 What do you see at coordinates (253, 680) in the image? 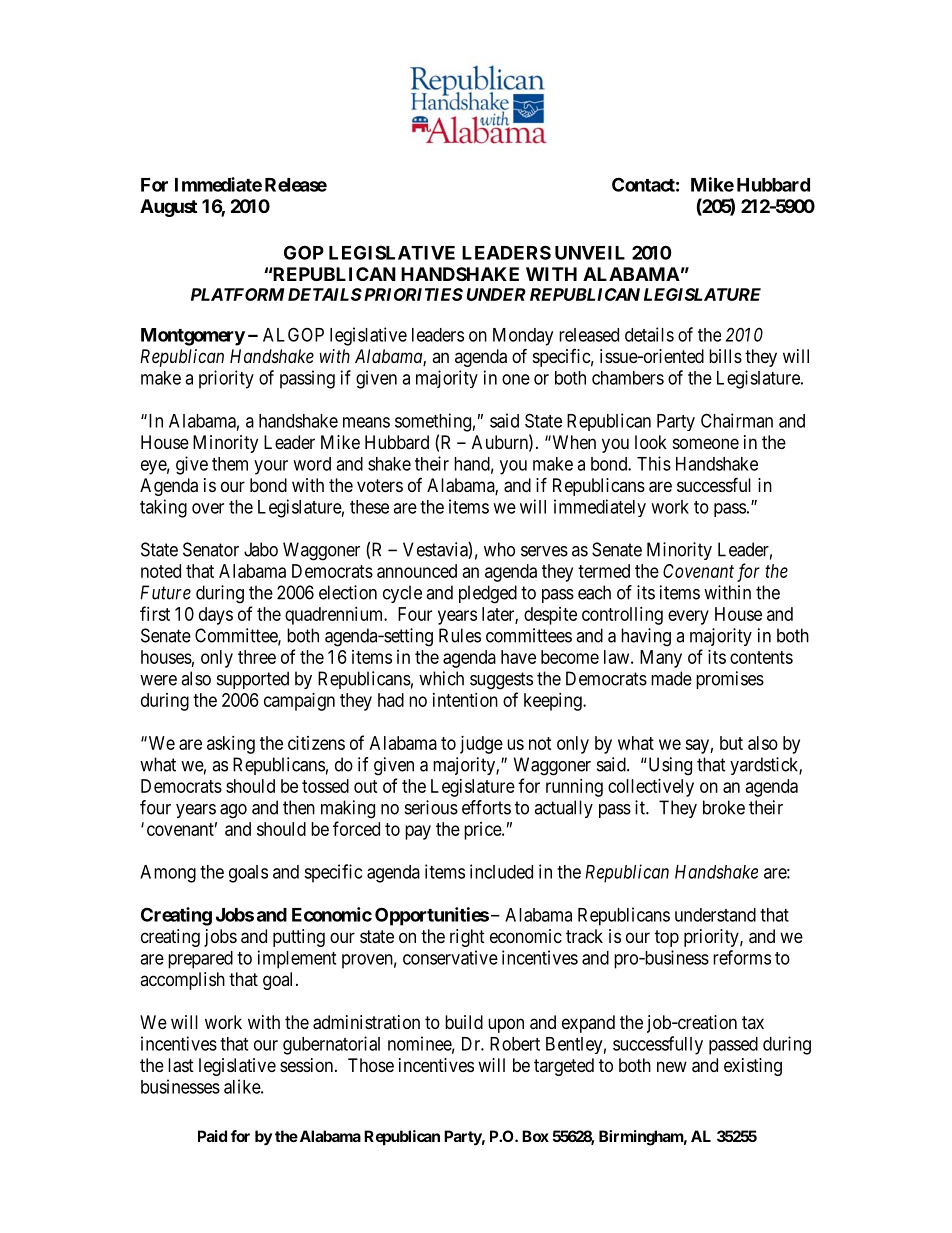
I see `supported` at bounding box center [253, 680].
